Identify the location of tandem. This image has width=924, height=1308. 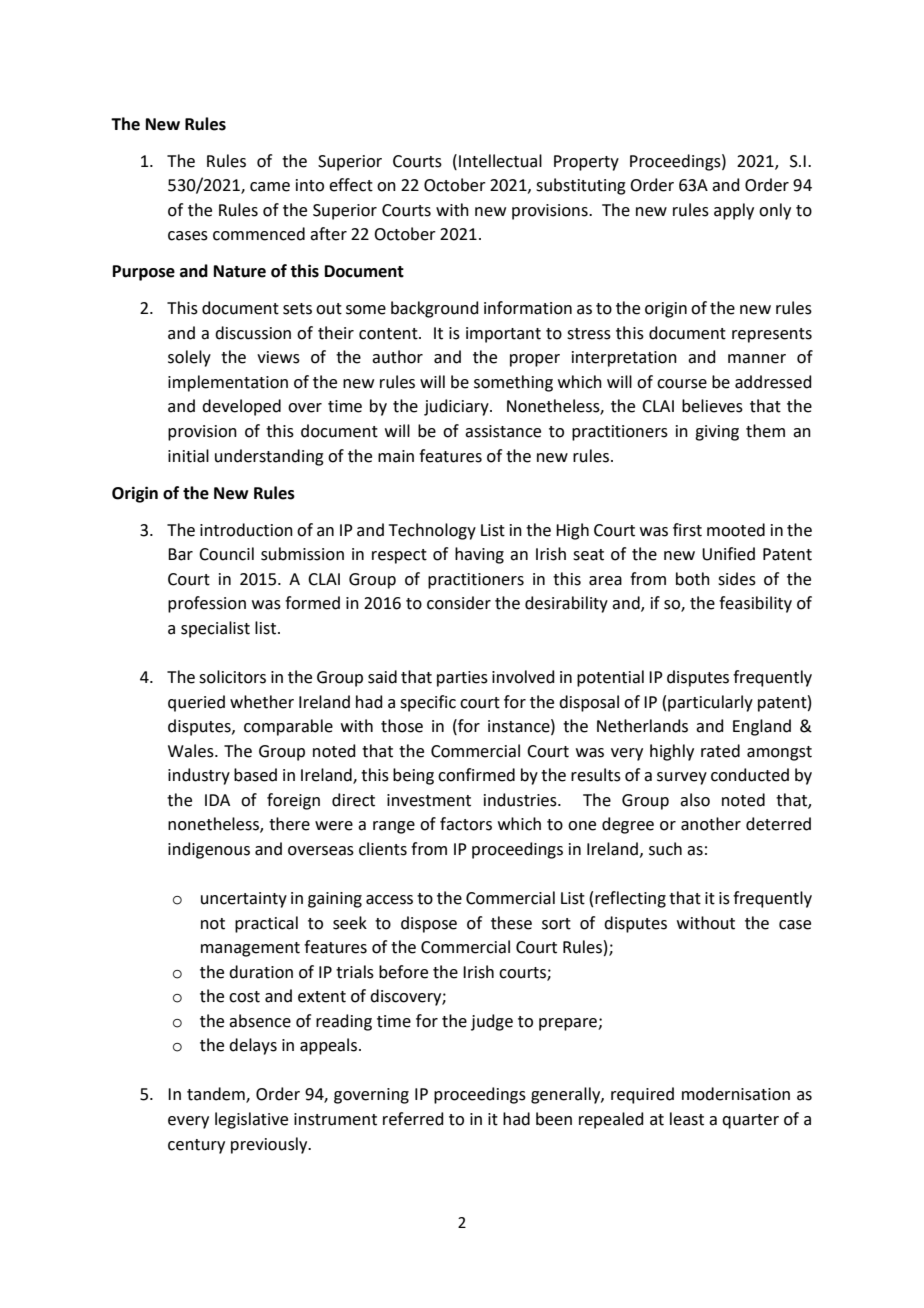
(217, 1095).
